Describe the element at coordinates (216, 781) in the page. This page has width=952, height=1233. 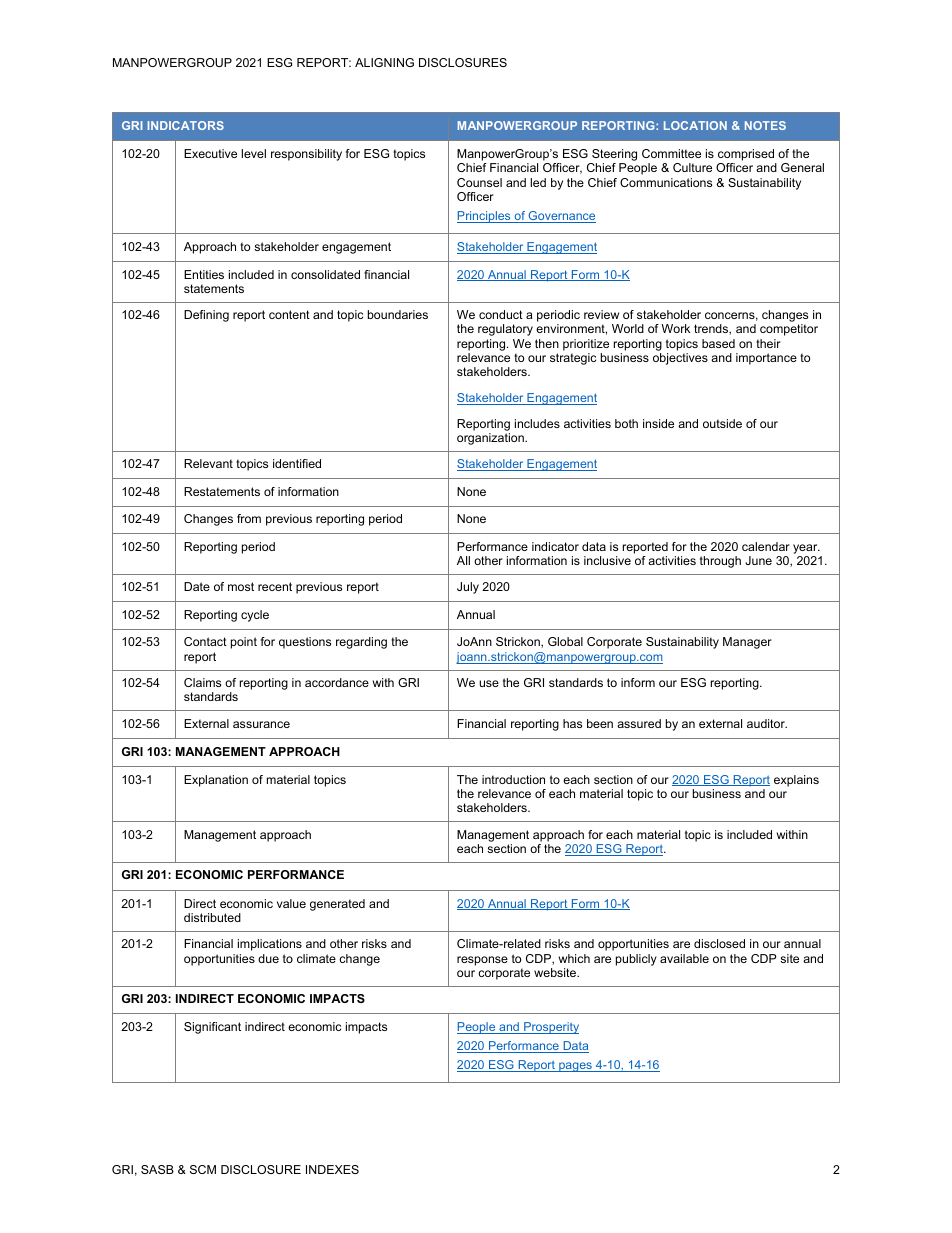
I see `Explanation` at that location.
